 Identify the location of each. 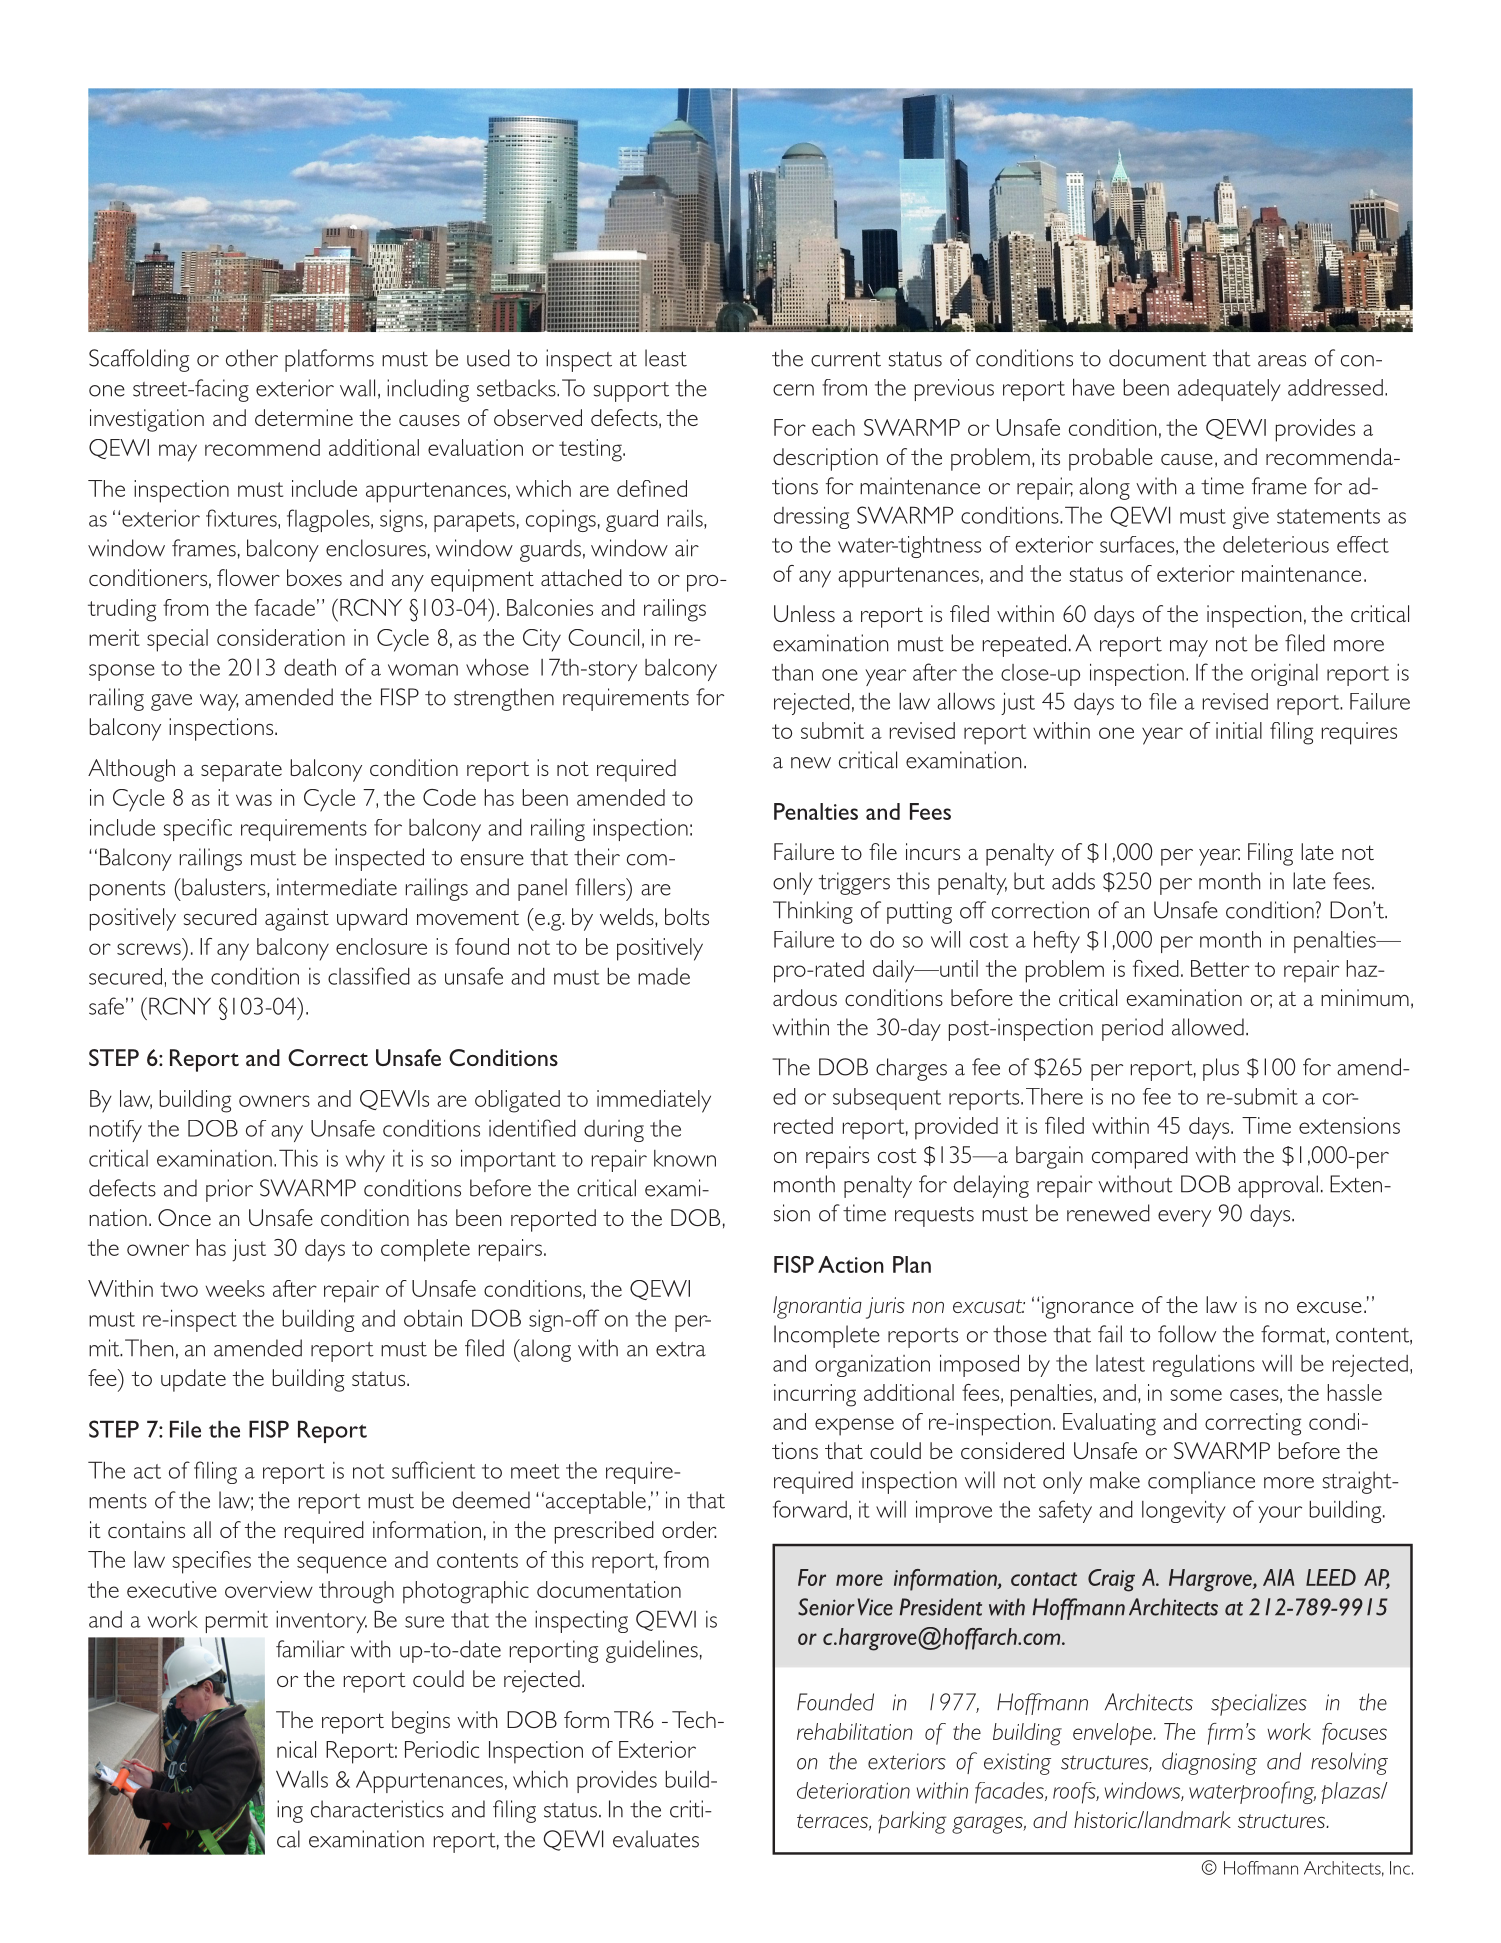
(833, 427).
